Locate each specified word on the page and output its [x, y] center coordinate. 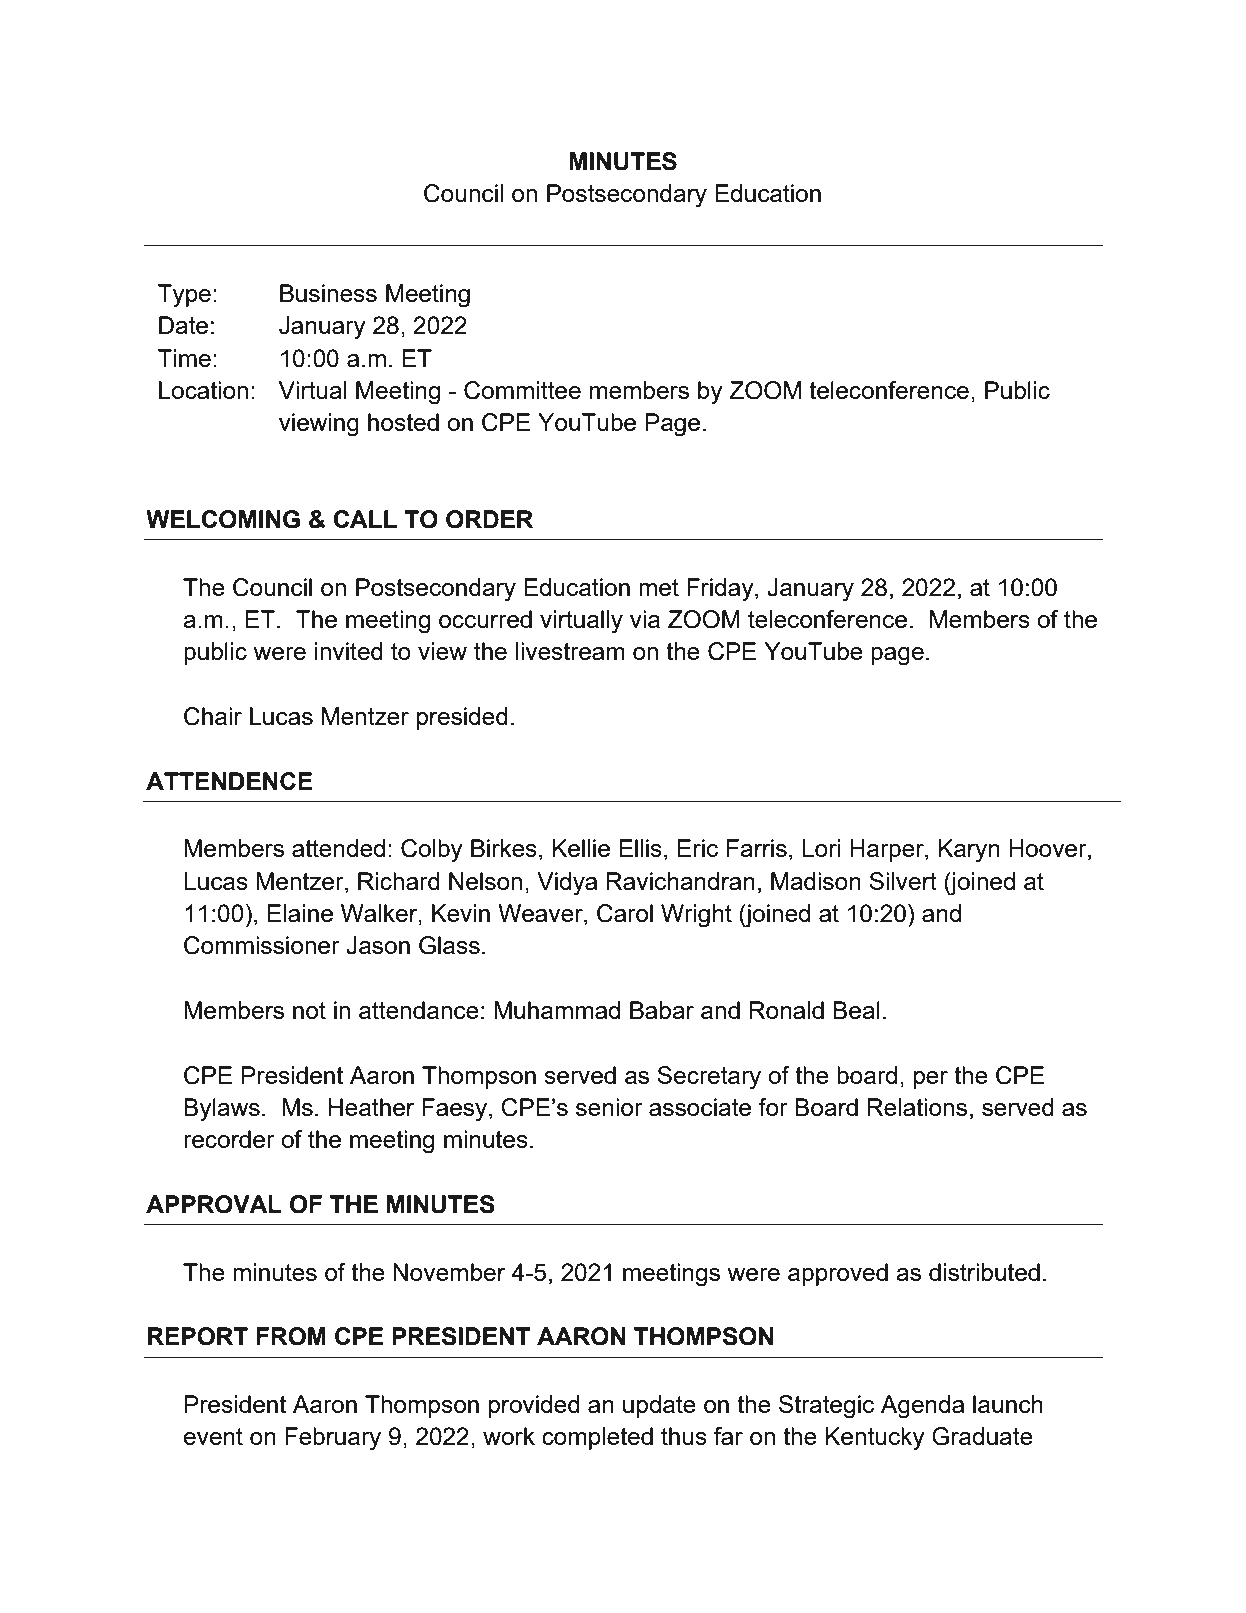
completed [597, 1438]
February [333, 1439]
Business [328, 293]
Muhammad [557, 1010]
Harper [888, 850]
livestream [570, 651]
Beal [856, 1010]
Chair [213, 716]
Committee [522, 390]
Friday [721, 590]
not [309, 1010]
